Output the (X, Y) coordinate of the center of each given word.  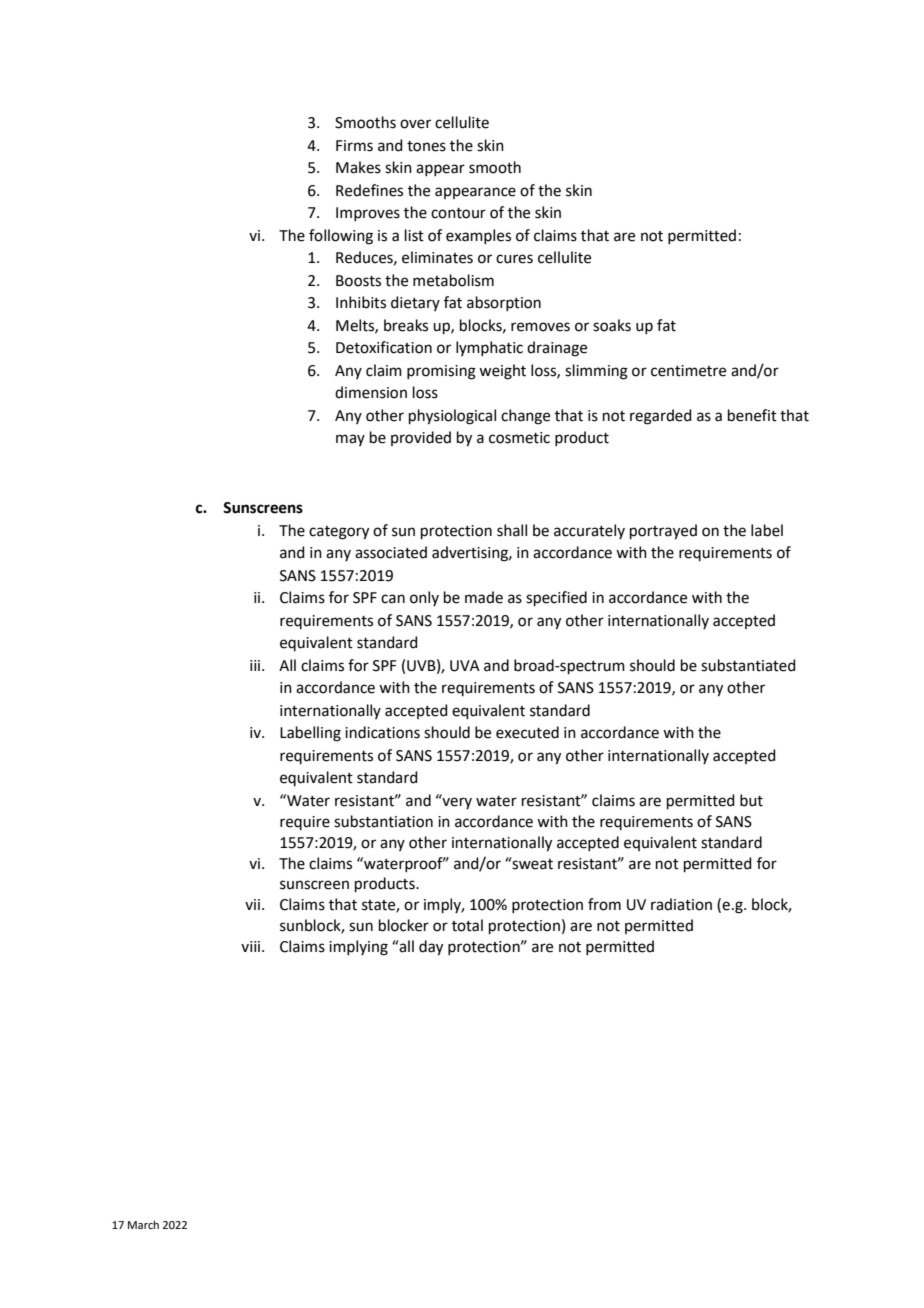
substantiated (748, 665)
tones (426, 146)
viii (252, 946)
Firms (354, 146)
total (467, 925)
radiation (681, 904)
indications (382, 732)
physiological (452, 417)
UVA (465, 666)
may (350, 440)
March (143, 1224)
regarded (661, 417)
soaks (612, 325)
